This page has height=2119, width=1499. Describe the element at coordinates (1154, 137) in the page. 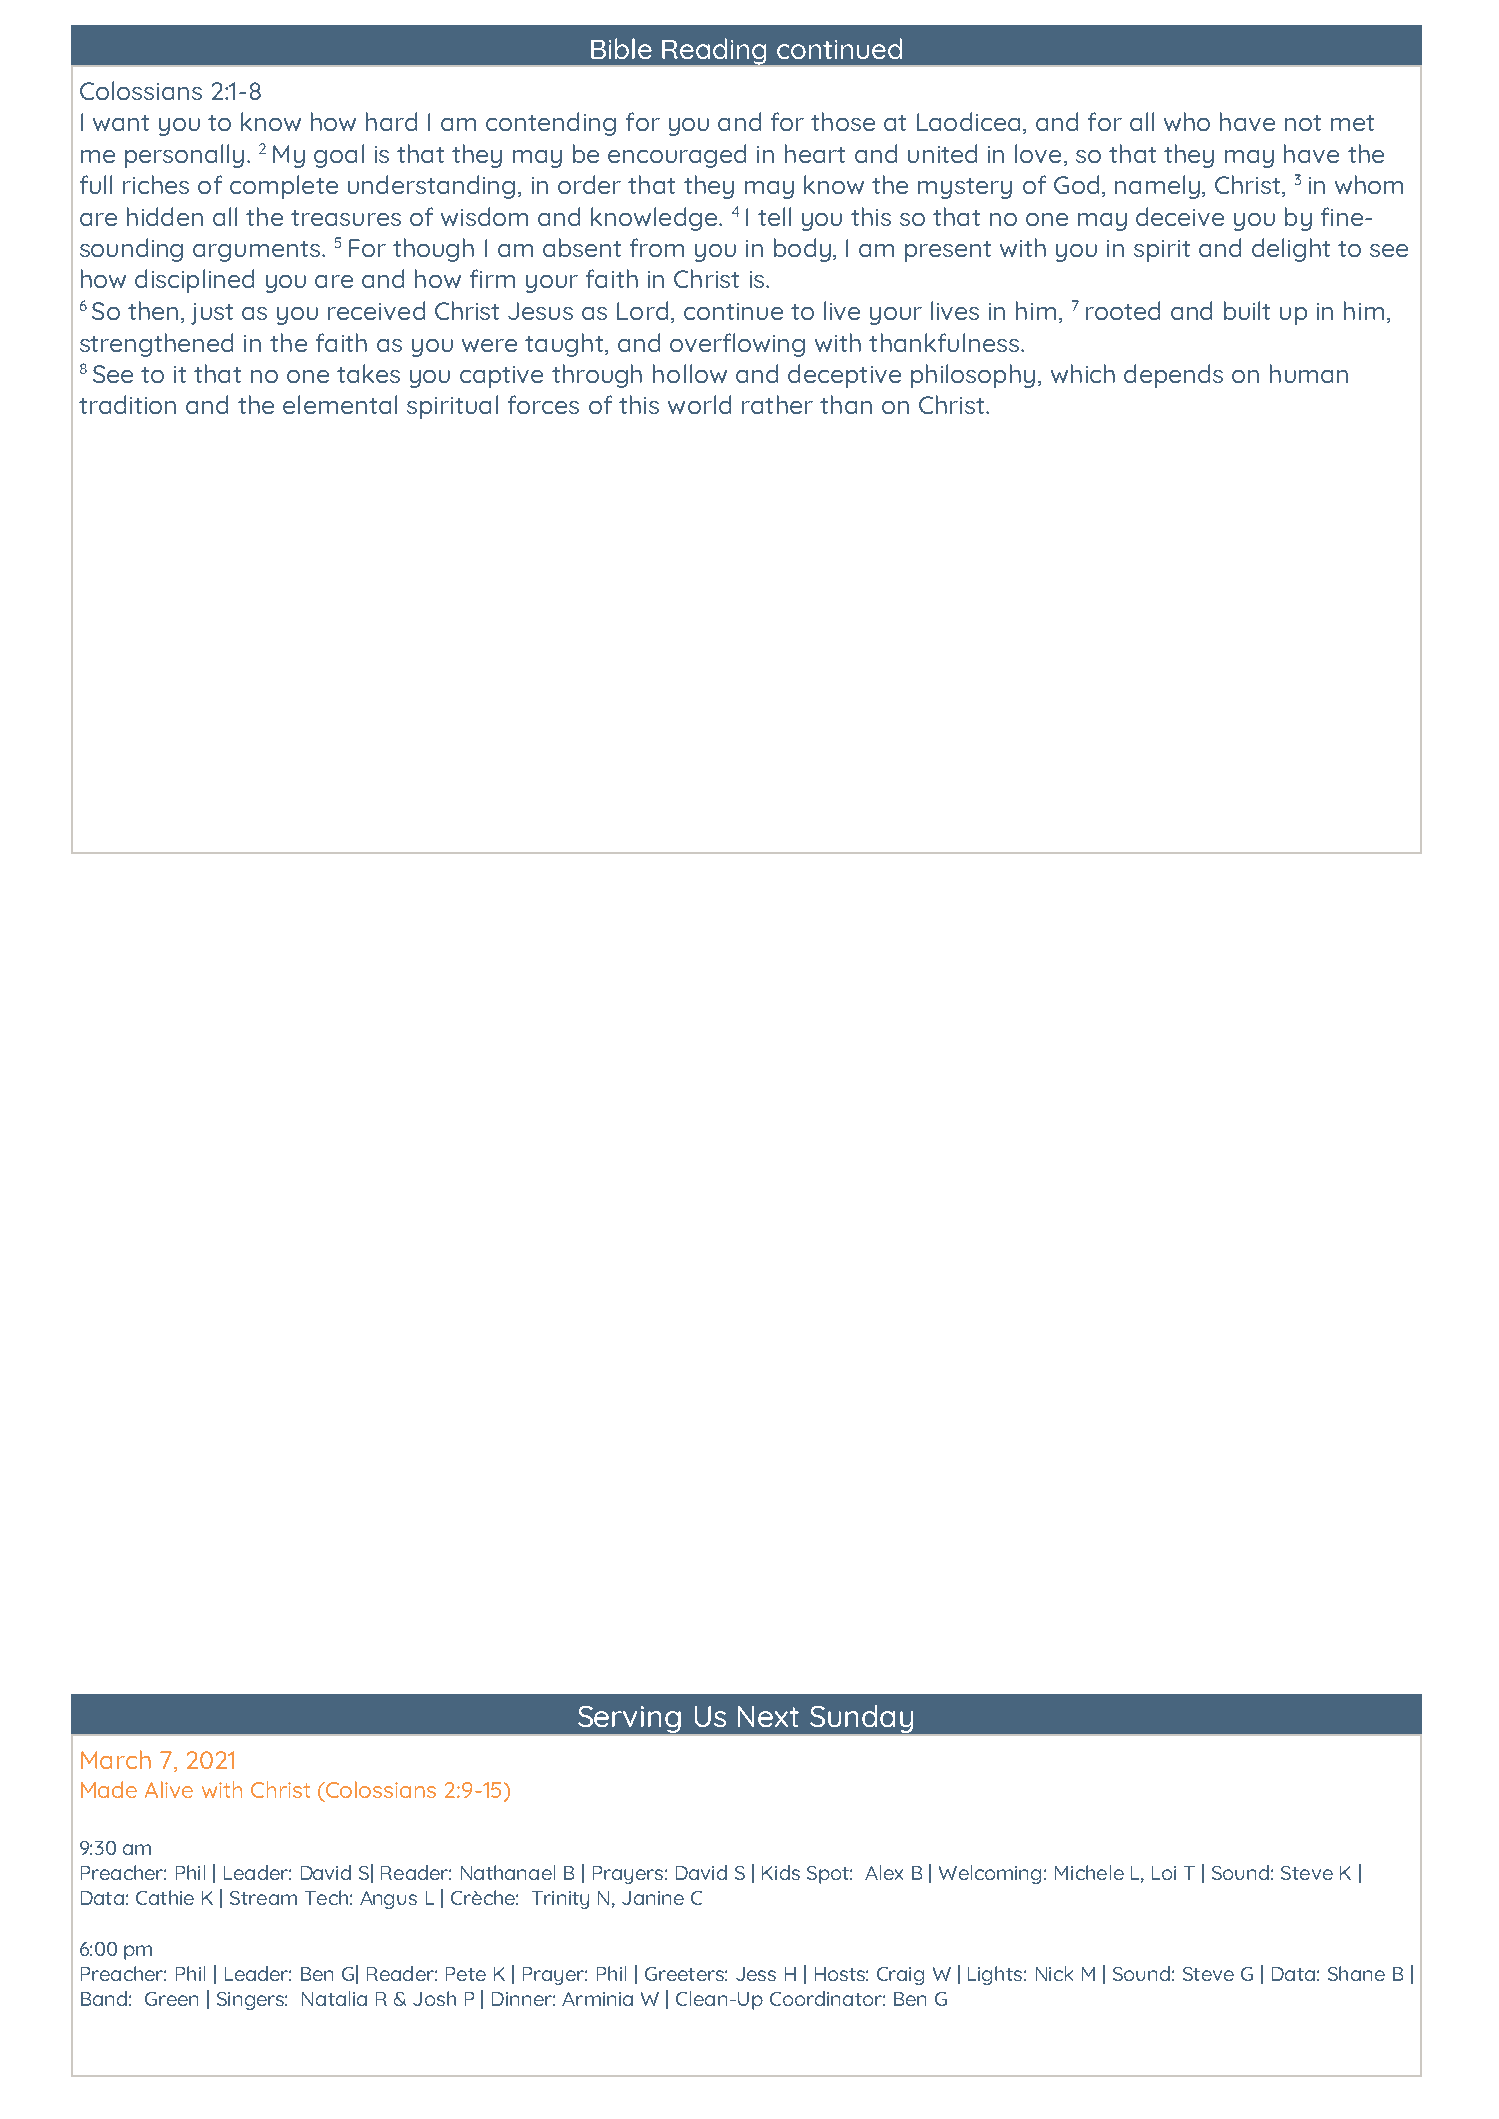

I see `Road` at that location.
